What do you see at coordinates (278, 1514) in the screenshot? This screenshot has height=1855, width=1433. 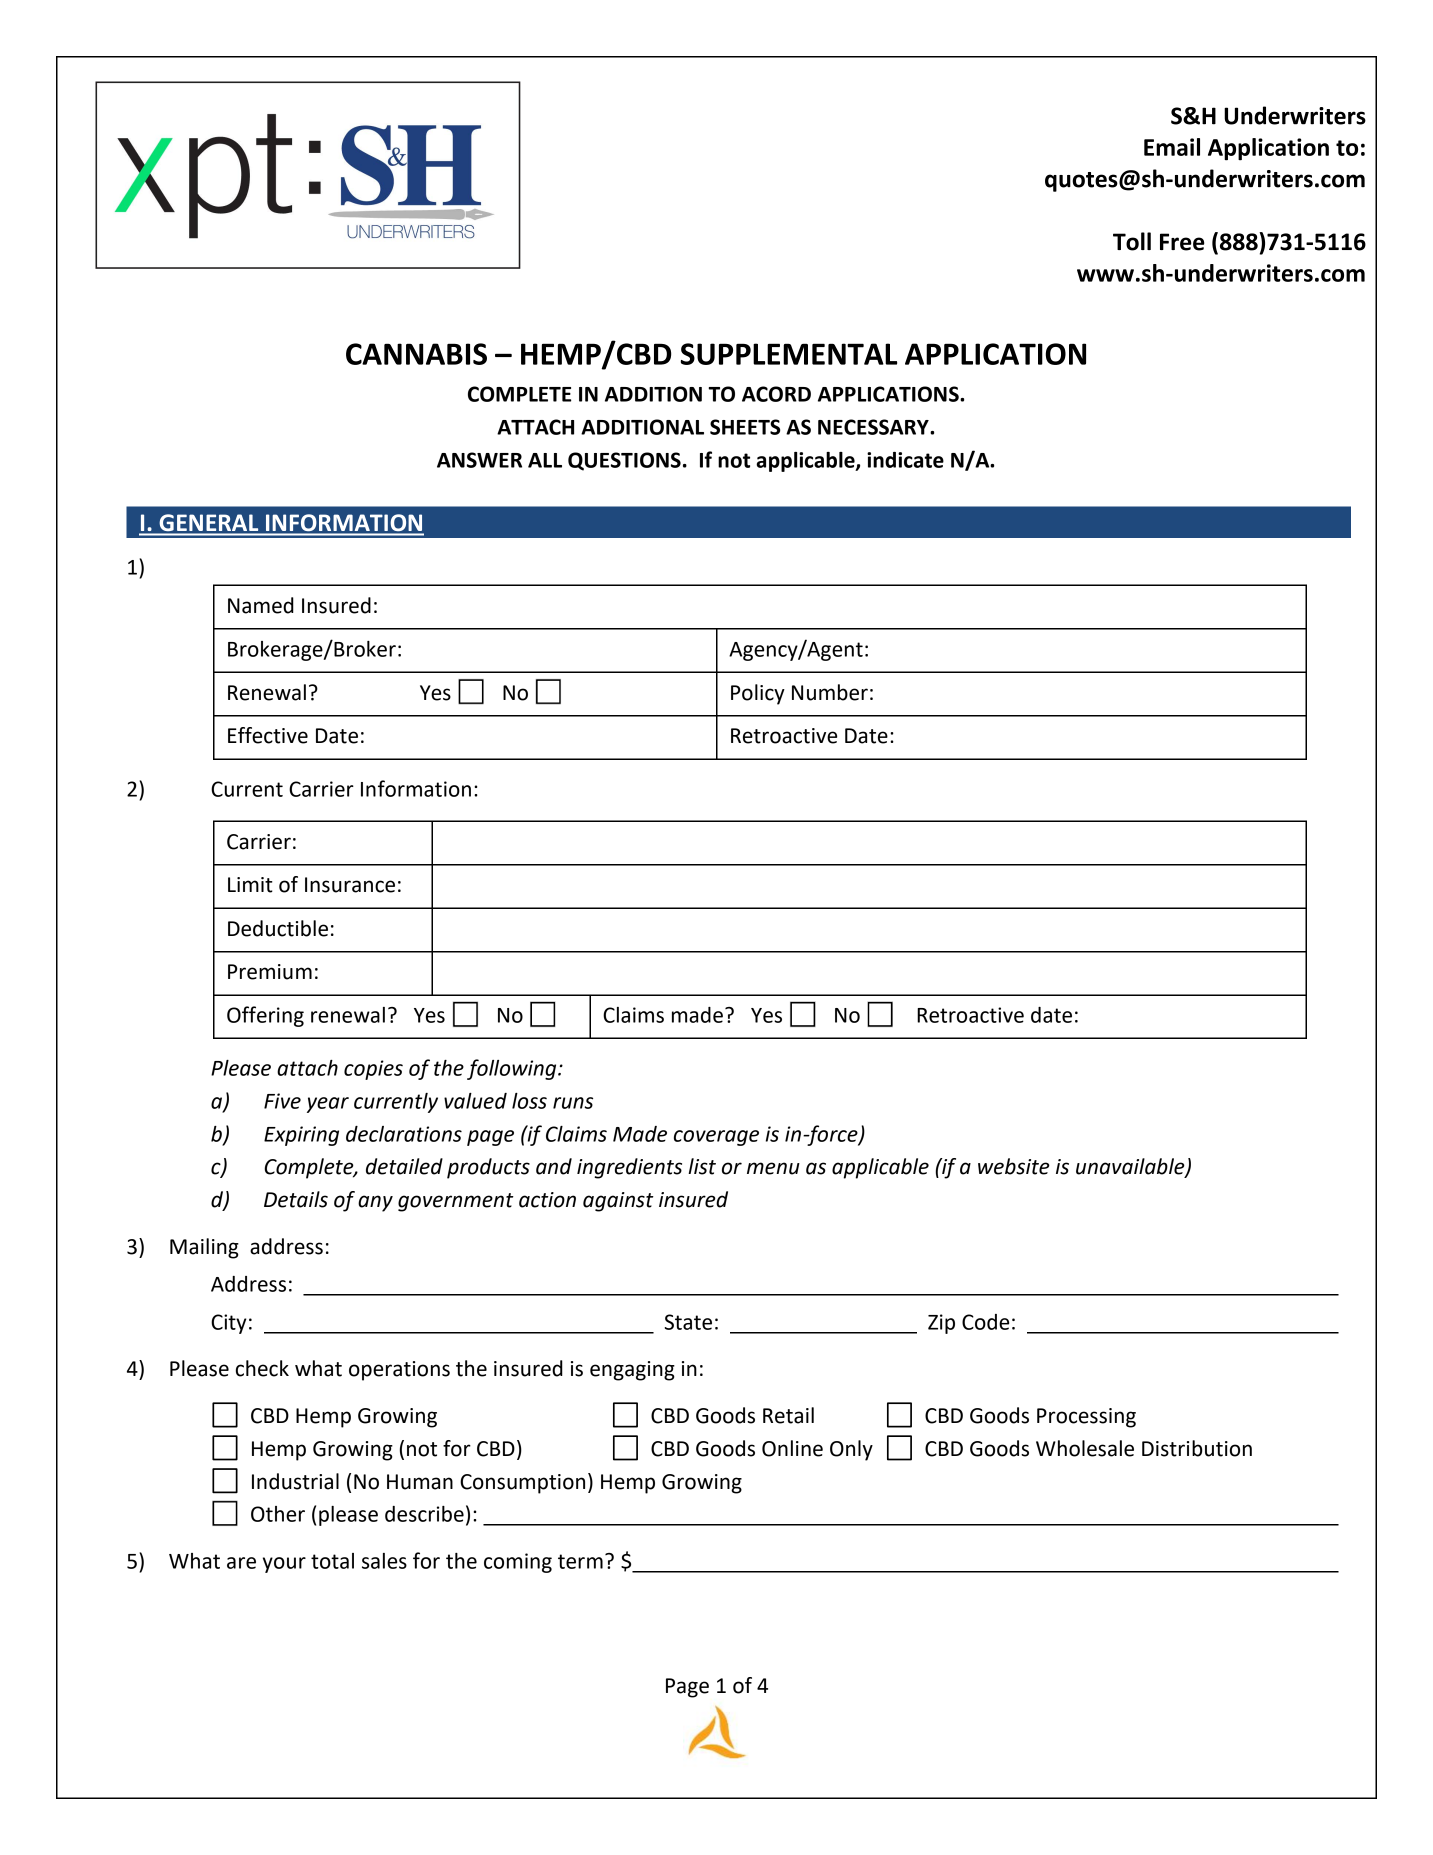 I see `Other` at bounding box center [278, 1514].
